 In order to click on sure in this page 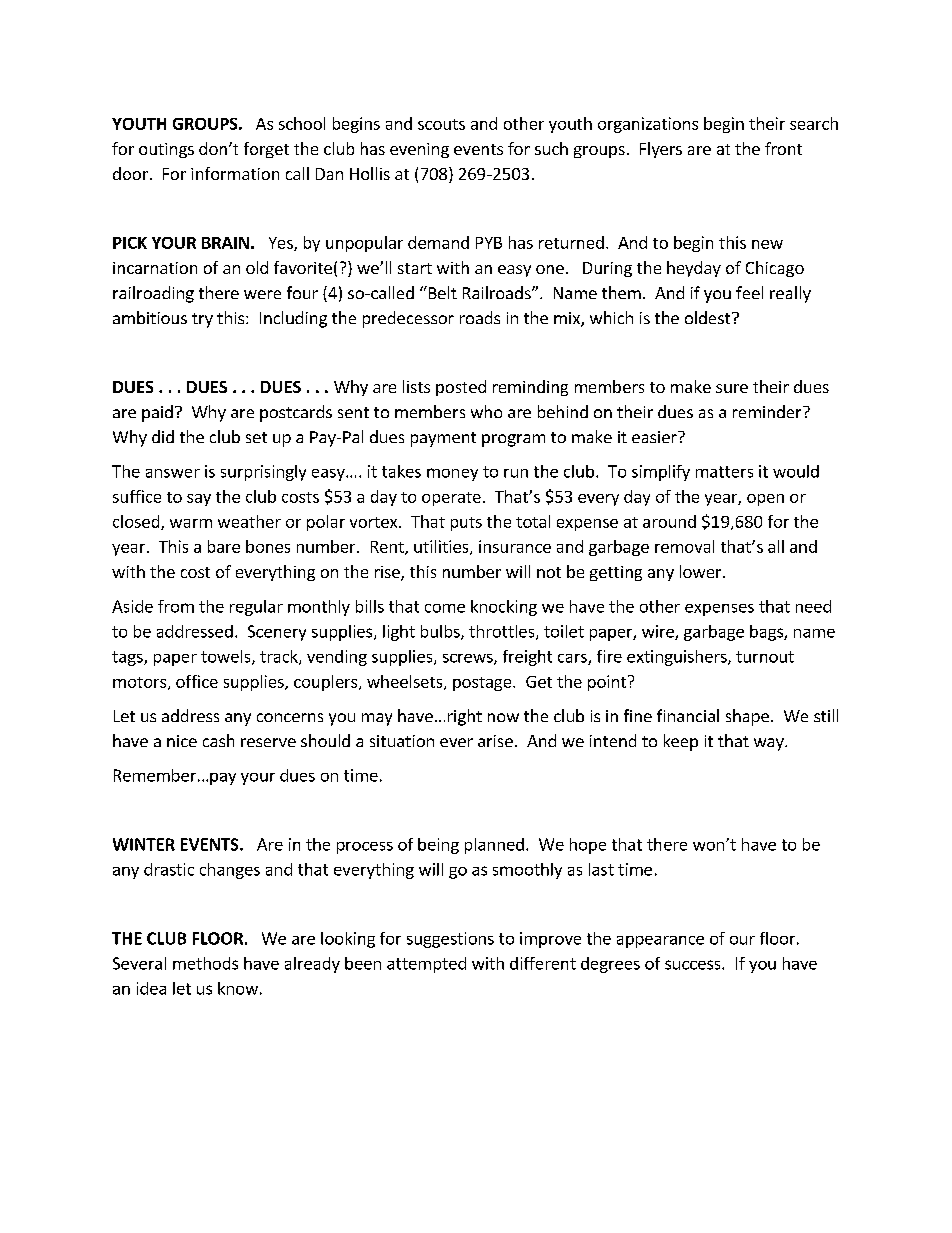, I will do `click(732, 388)`.
